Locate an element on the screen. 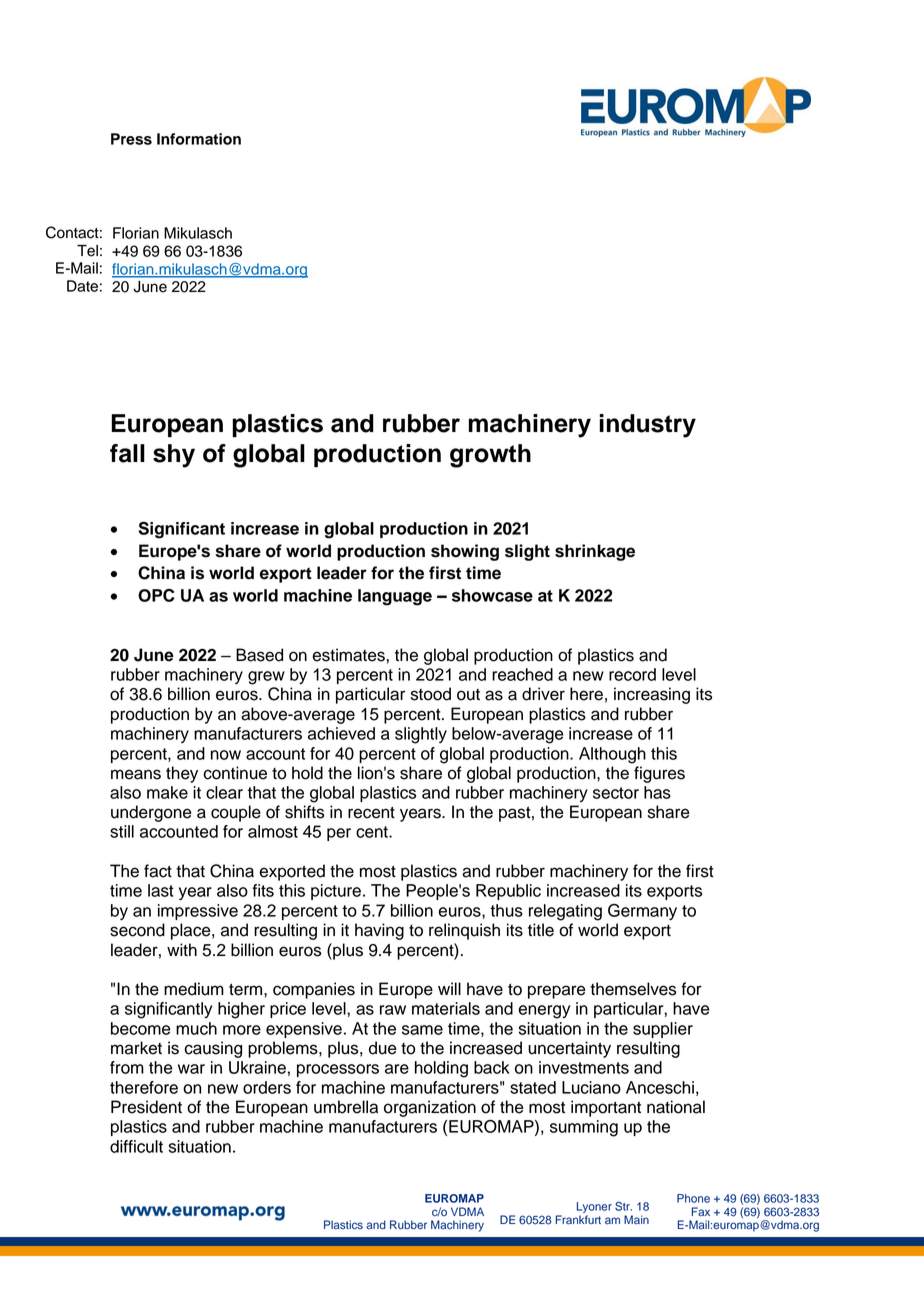 Image resolution: width=924 pixels, height=1308 pixels. difficult is located at coordinates (136, 1146).
